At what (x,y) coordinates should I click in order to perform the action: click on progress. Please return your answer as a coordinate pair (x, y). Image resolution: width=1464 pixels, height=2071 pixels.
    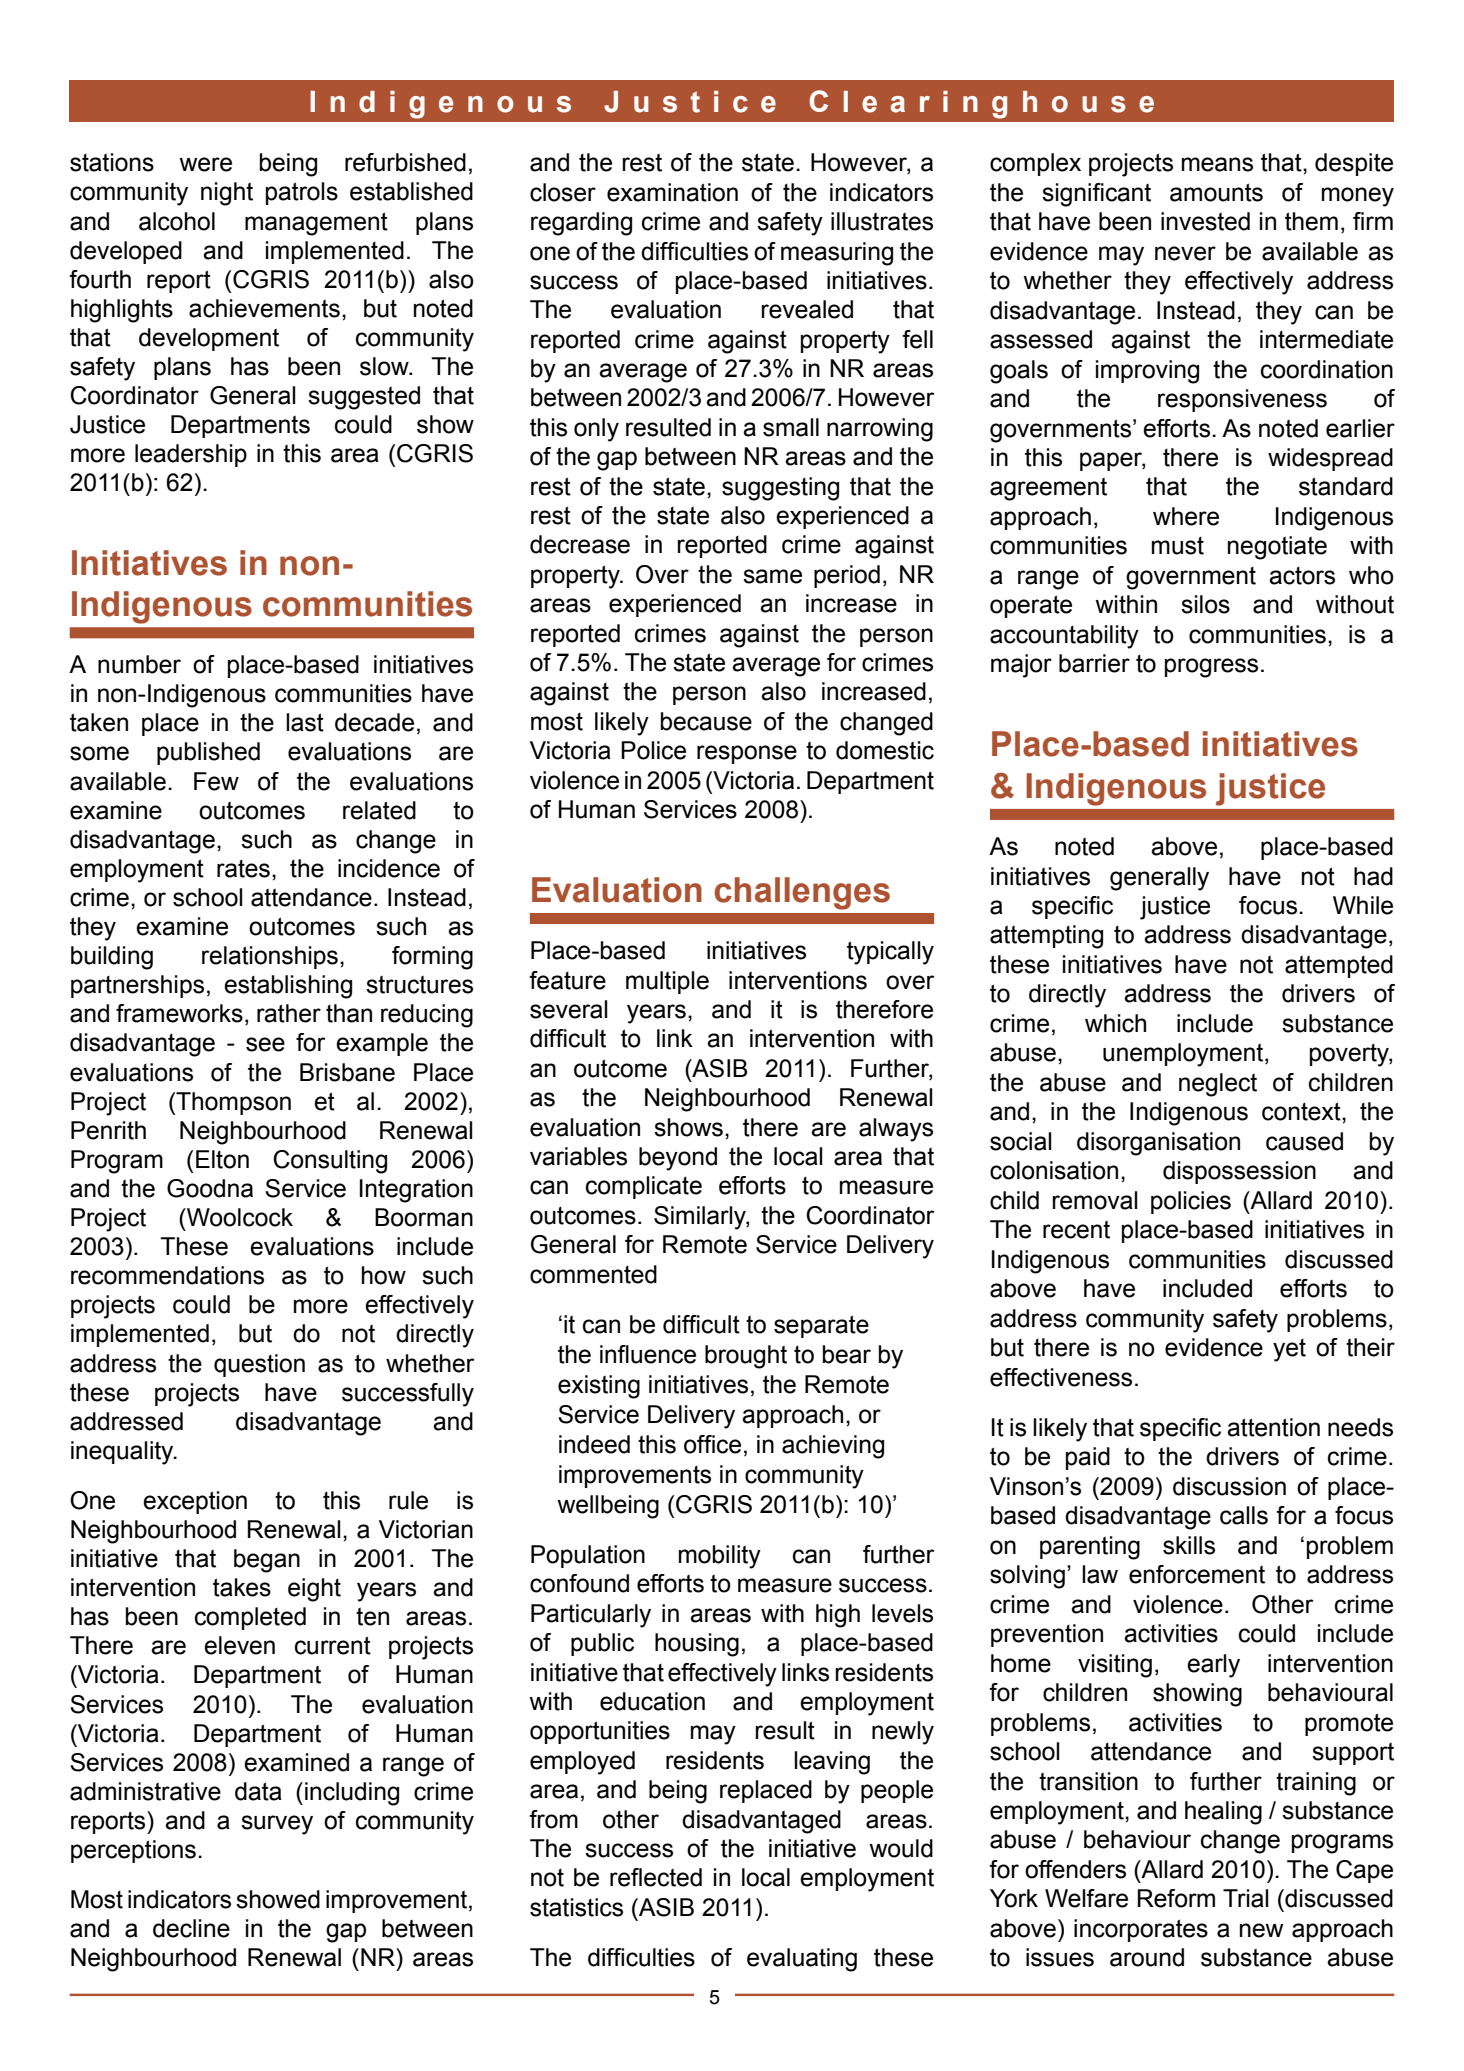
    Looking at the image, I should click on (1211, 668).
